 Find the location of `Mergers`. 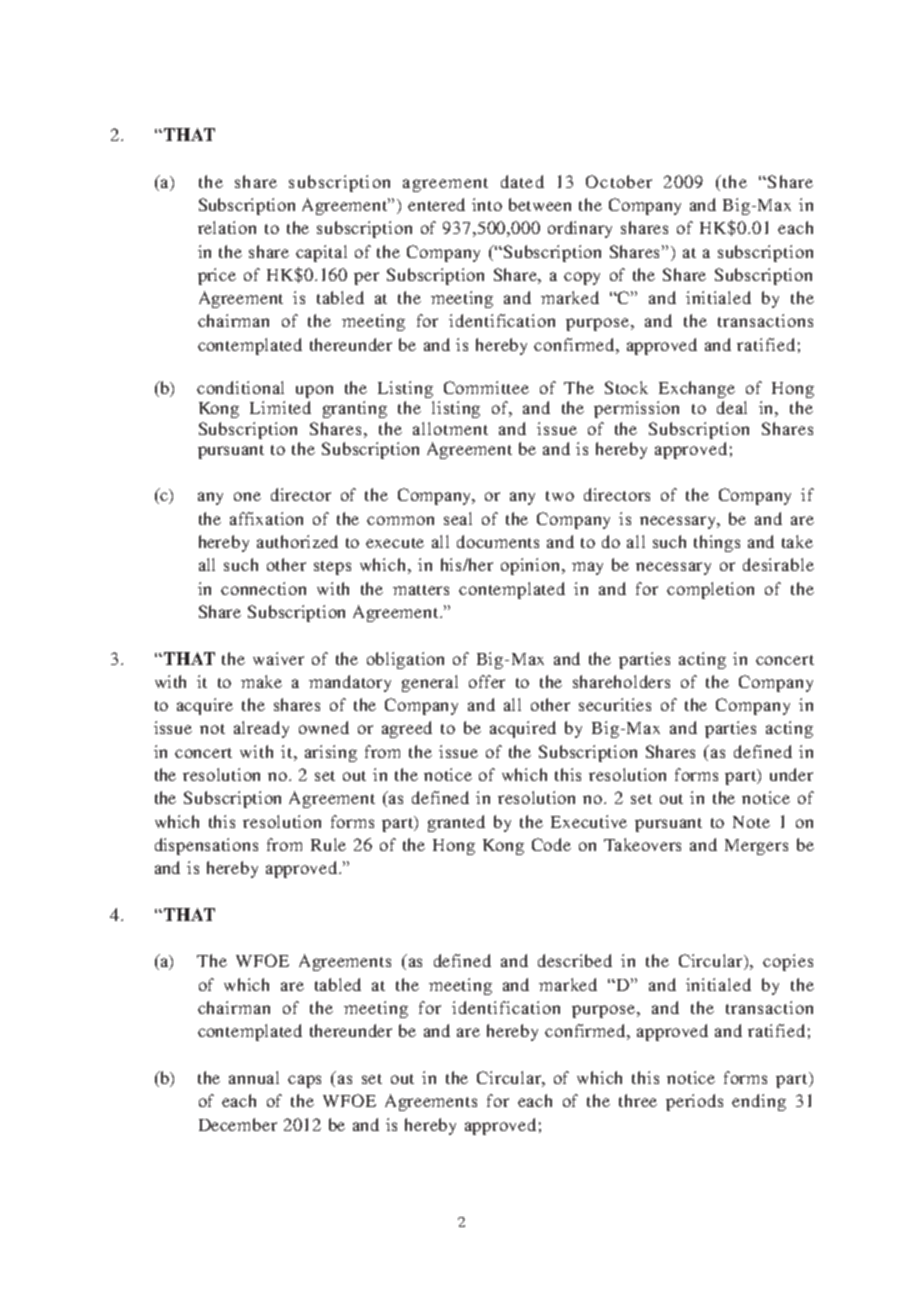

Mergers is located at coordinates (756, 847).
